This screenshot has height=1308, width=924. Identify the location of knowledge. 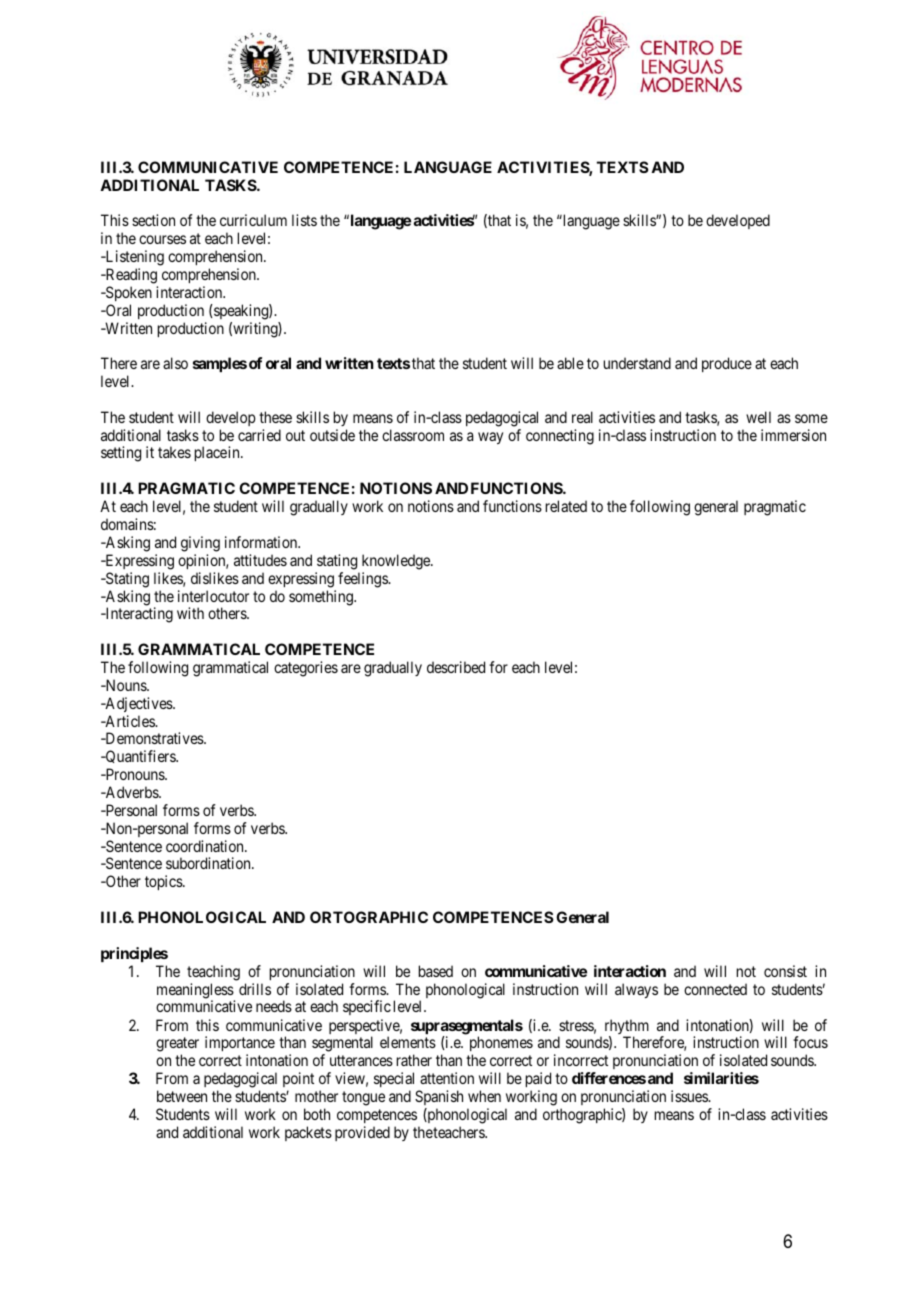
(397, 562).
